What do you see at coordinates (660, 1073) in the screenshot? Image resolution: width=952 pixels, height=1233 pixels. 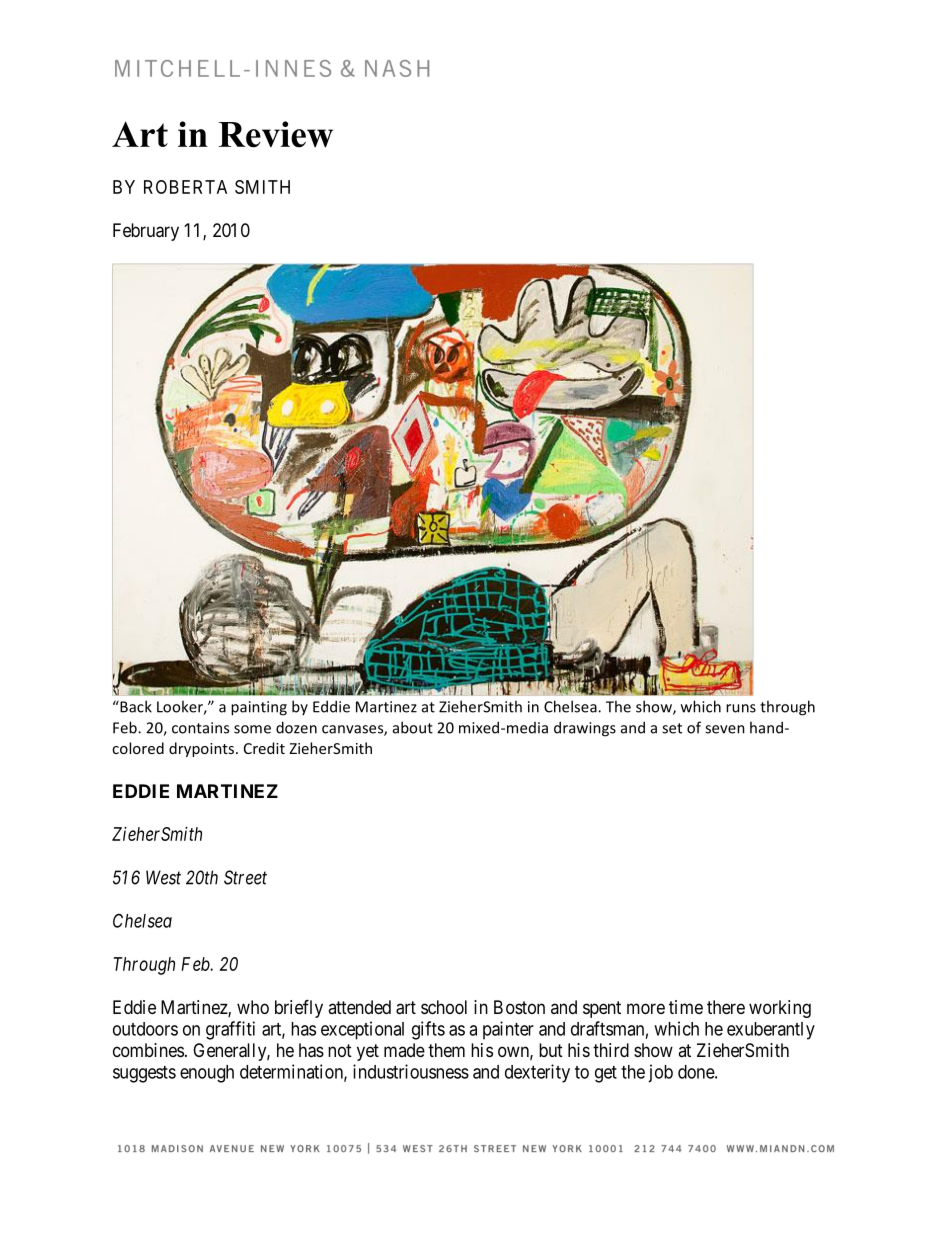 I see `job` at bounding box center [660, 1073].
